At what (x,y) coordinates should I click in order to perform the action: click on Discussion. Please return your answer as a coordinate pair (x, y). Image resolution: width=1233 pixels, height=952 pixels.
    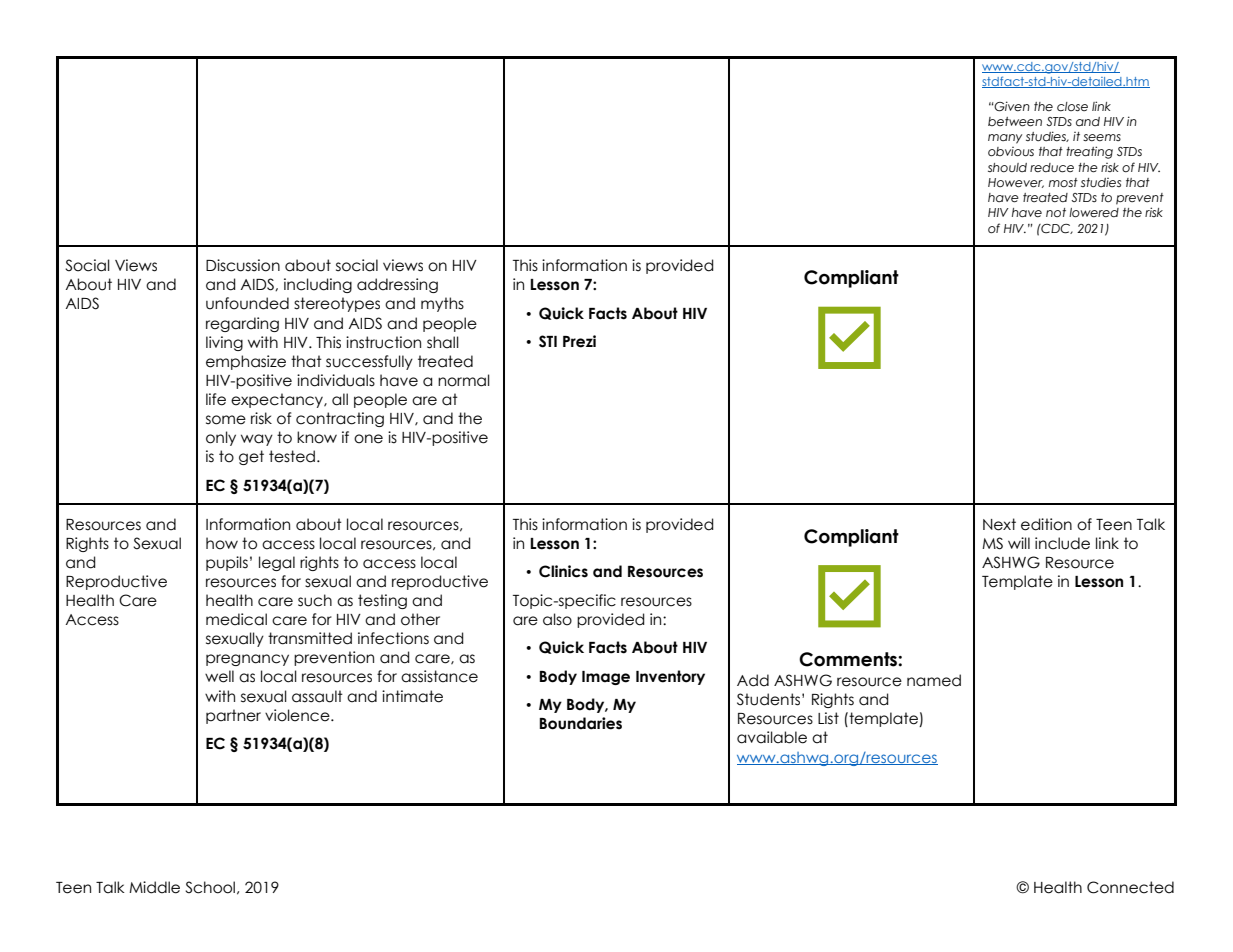
    Looking at the image, I should click on (243, 265).
